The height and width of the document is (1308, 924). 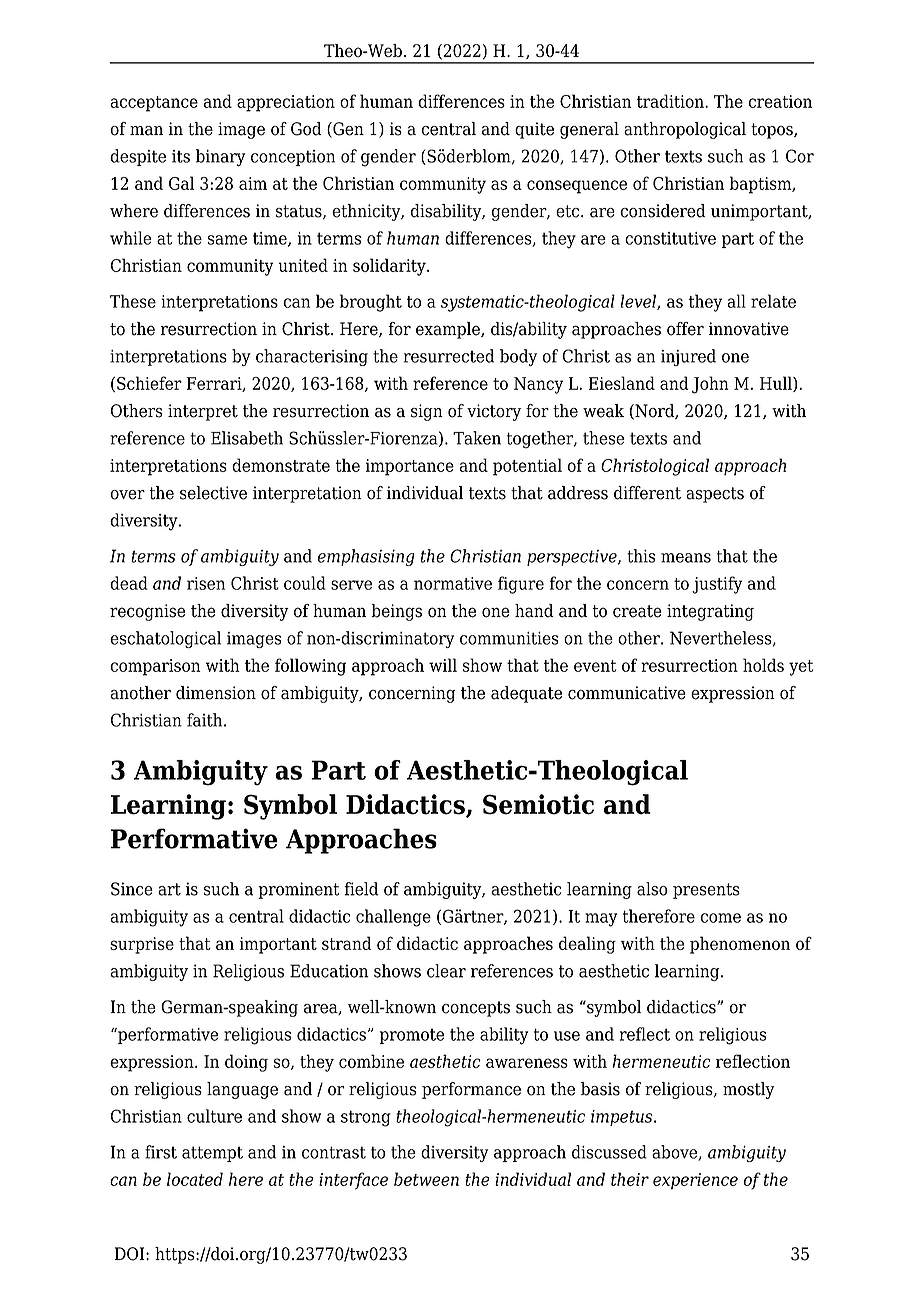 I want to click on will, so click(x=443, y=665).
